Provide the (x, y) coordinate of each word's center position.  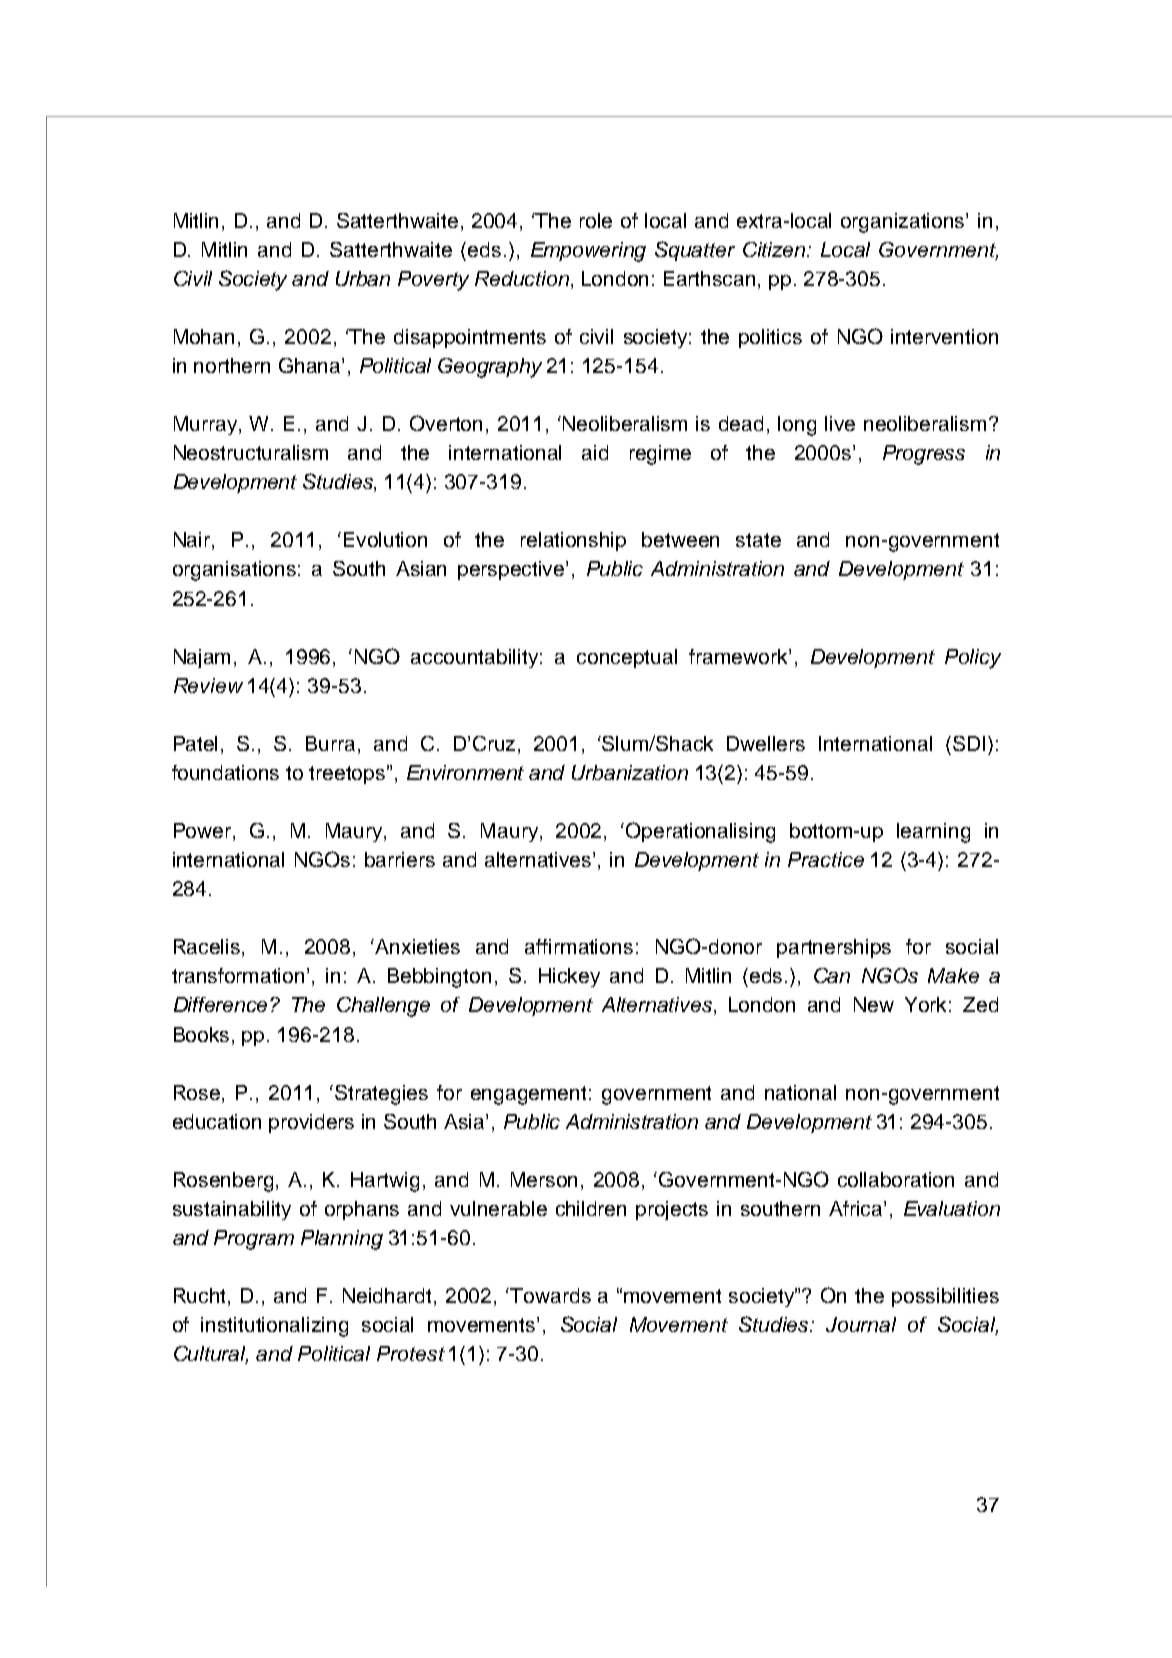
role (596, 220)
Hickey (569, 977)
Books (201, 1034)
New (874, 1004)
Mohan (204, 336)
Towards (549, 1295)
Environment (465, 772)
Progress (924, 455)
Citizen (776, 249)
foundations (225, 772)
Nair (193, 541)
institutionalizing (274, 1327)
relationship (573, 541)
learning (933, 833)
